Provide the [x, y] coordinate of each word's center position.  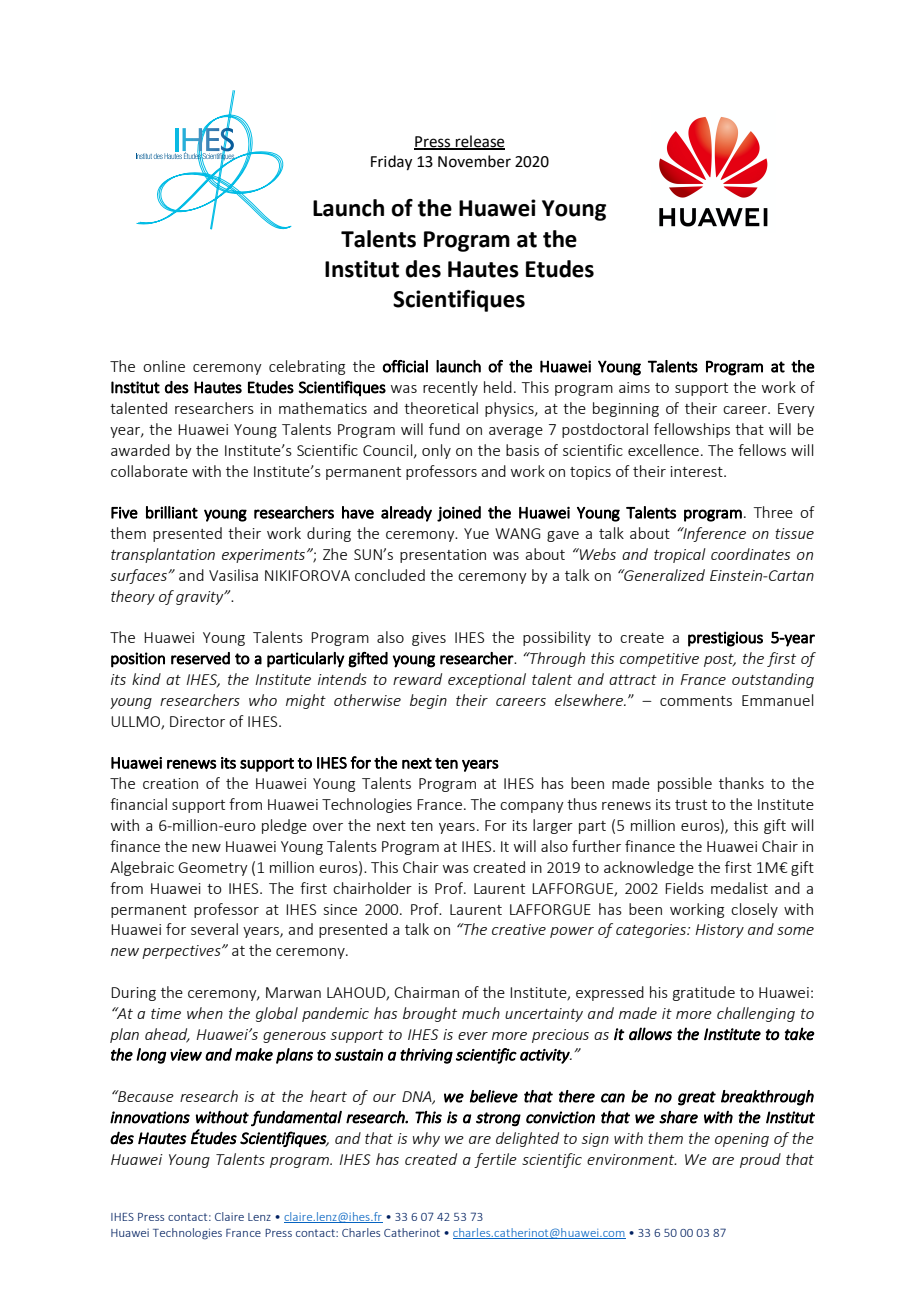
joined [459, 514]
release [479, 142]
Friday [391, 163]
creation [170, 783]
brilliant [172, 512]
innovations [150, 1117]
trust [691, 805]
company [532, 807]
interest [698, 471]
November [474, 161]
